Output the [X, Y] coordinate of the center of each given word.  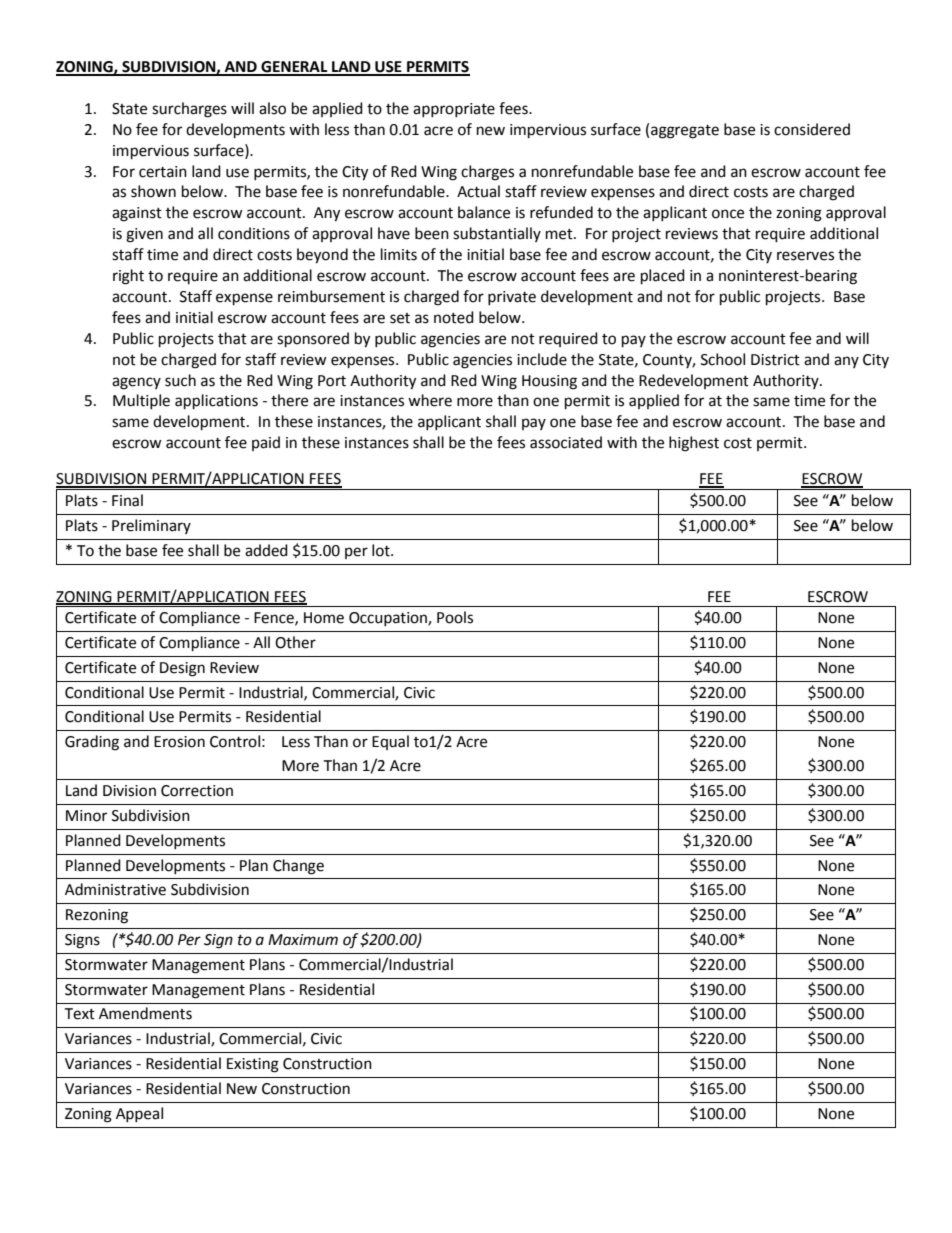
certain [163, 172]
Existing [253, 1065]
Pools [455, 617]
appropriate [454, 110]
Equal [390, 742]
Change [298, 867]
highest [694, 444]
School [723, 359]
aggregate [685, 132]
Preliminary [151, 526]
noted [454, 317]
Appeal [139, 1114]
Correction [197, 791]
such [180, 380]
